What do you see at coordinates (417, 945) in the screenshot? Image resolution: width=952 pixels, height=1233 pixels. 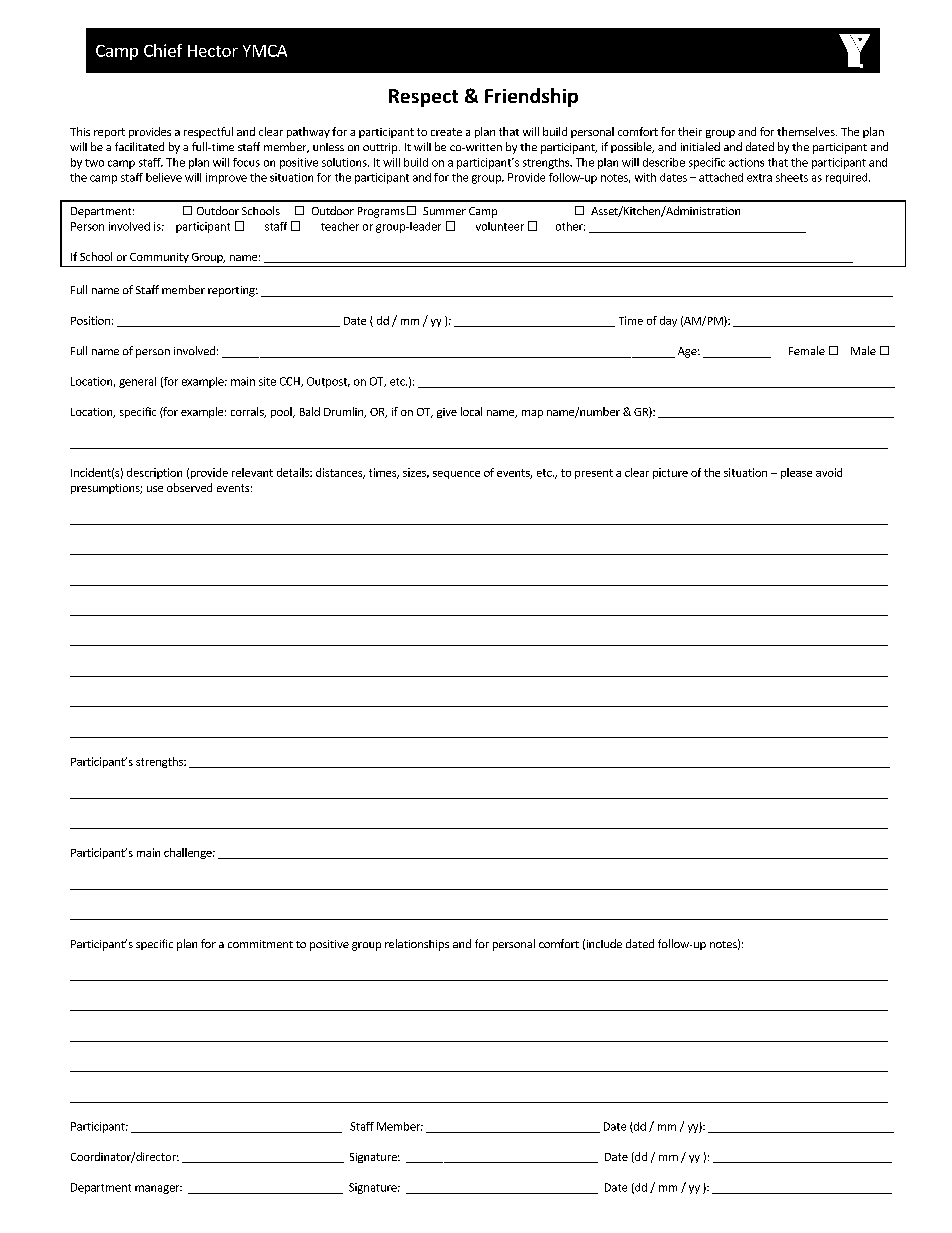 I see `relationships` at bounding box center [417, 945].
